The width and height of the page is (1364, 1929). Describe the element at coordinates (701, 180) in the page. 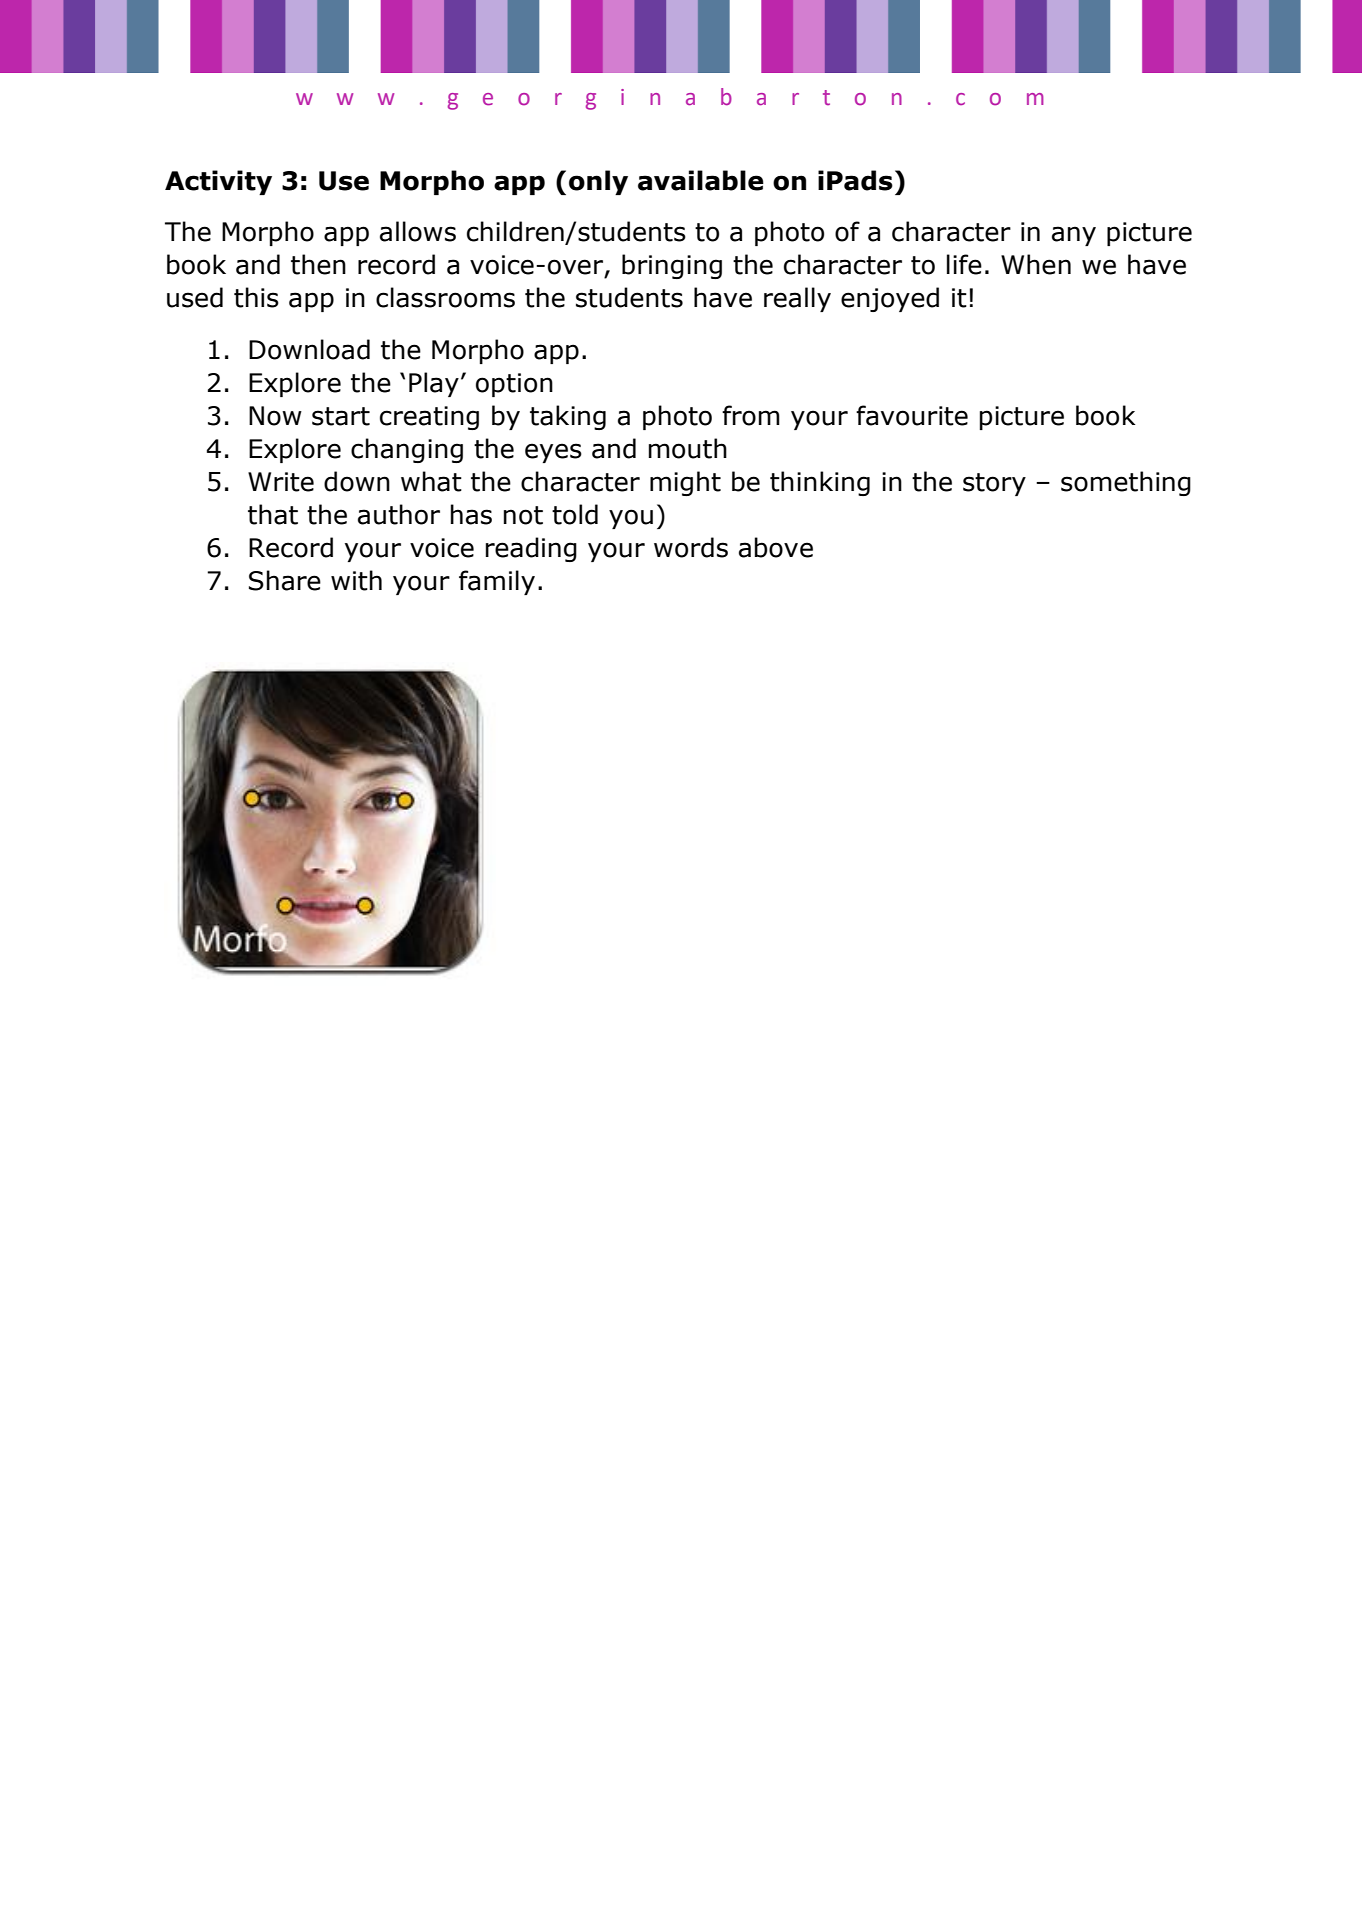

I see `available` at that location.
